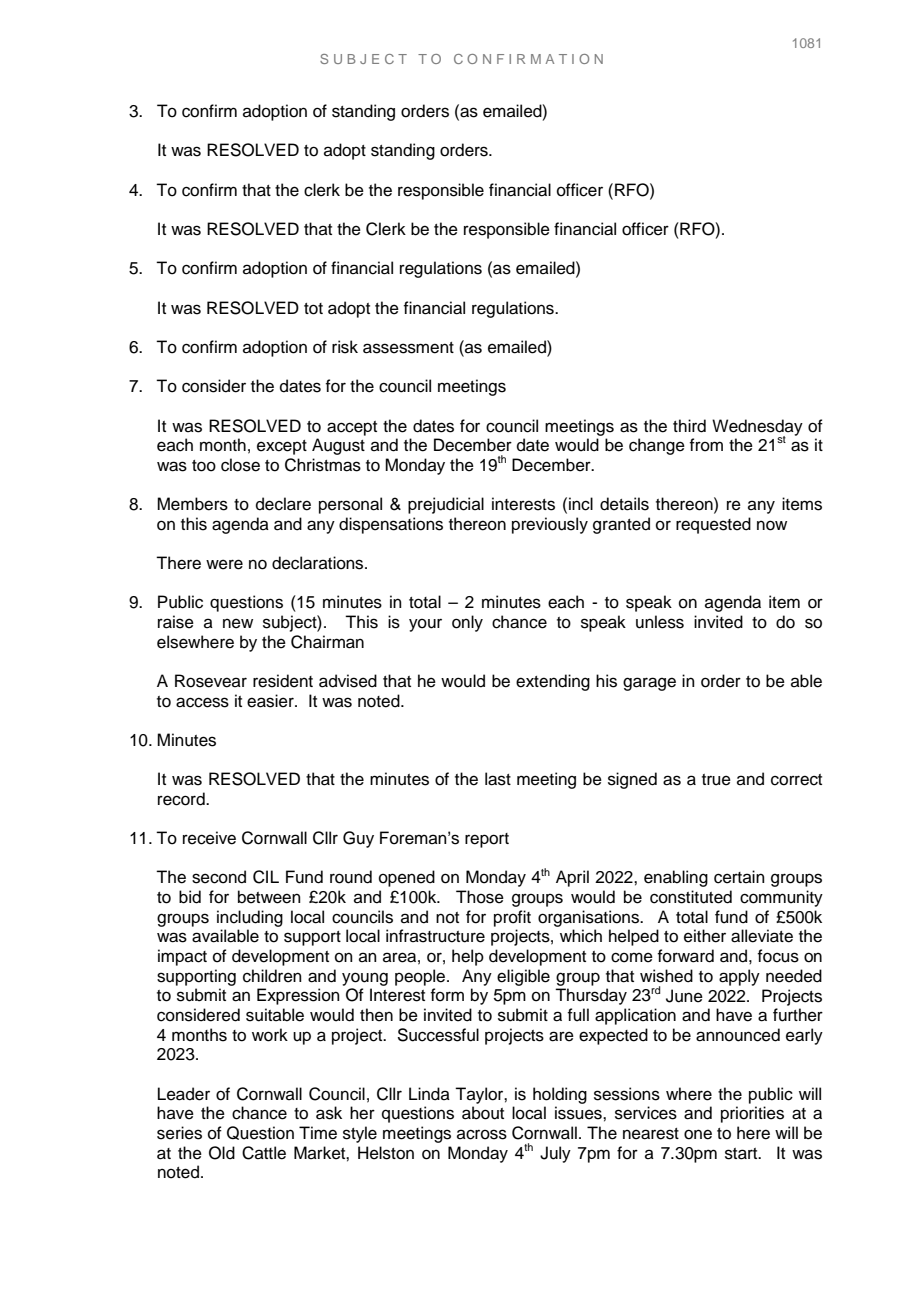  I want to click on risk, so click(345, 347).
